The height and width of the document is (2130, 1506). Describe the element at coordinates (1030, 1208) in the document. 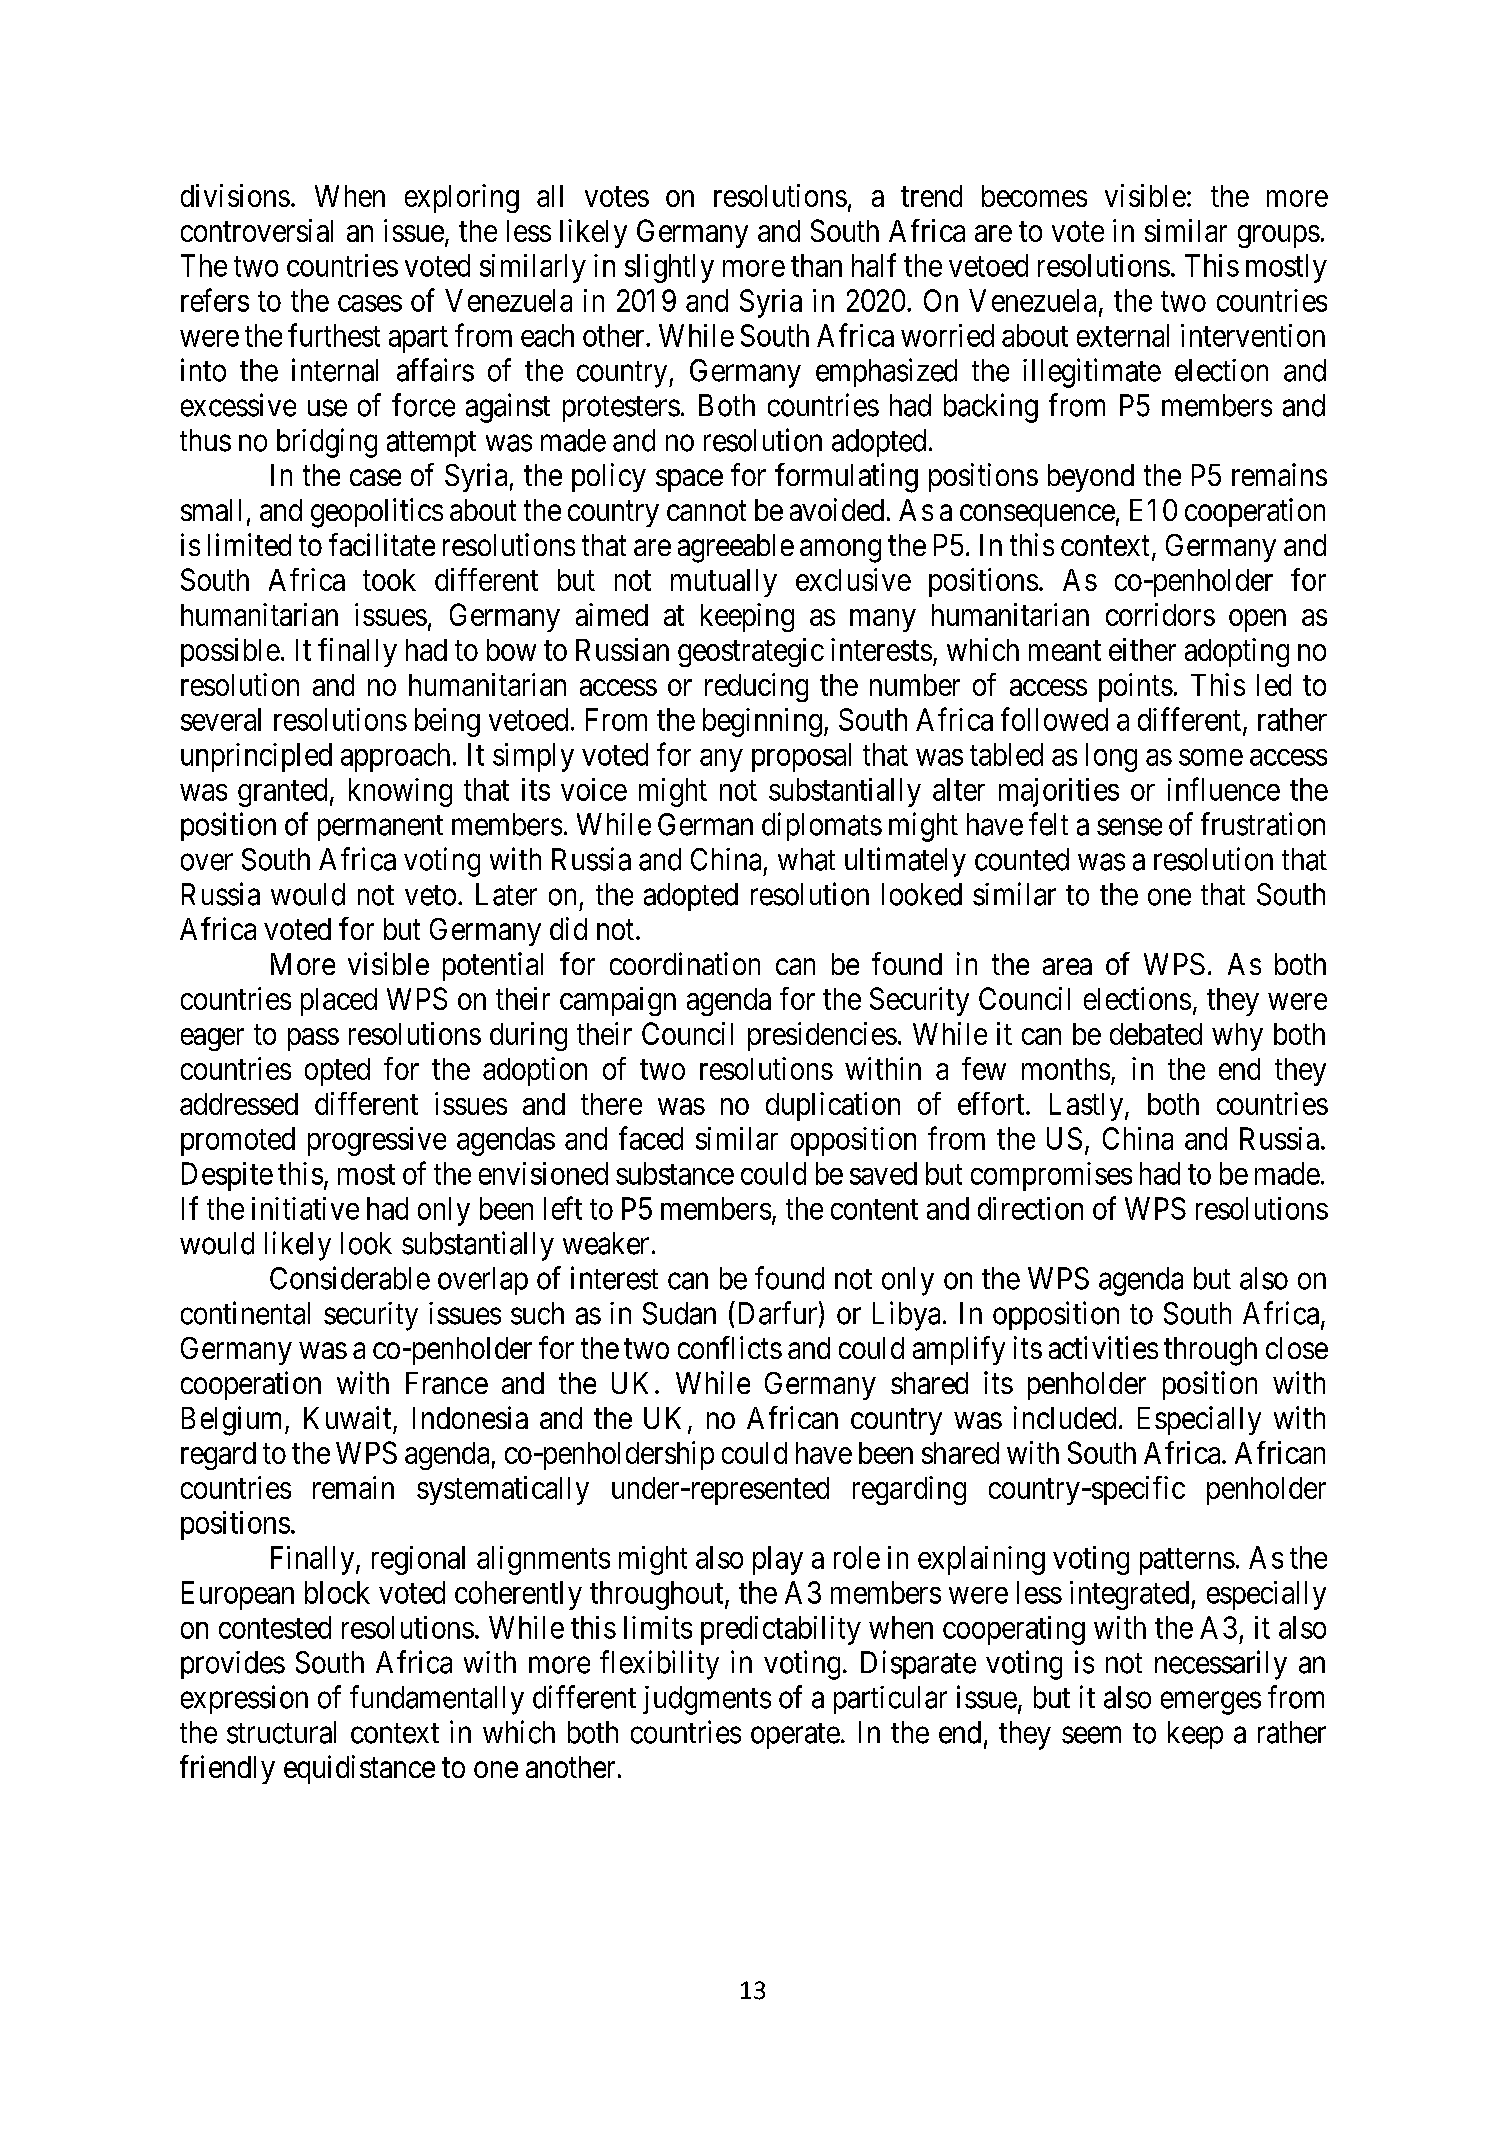

I see `direction` at that location.
